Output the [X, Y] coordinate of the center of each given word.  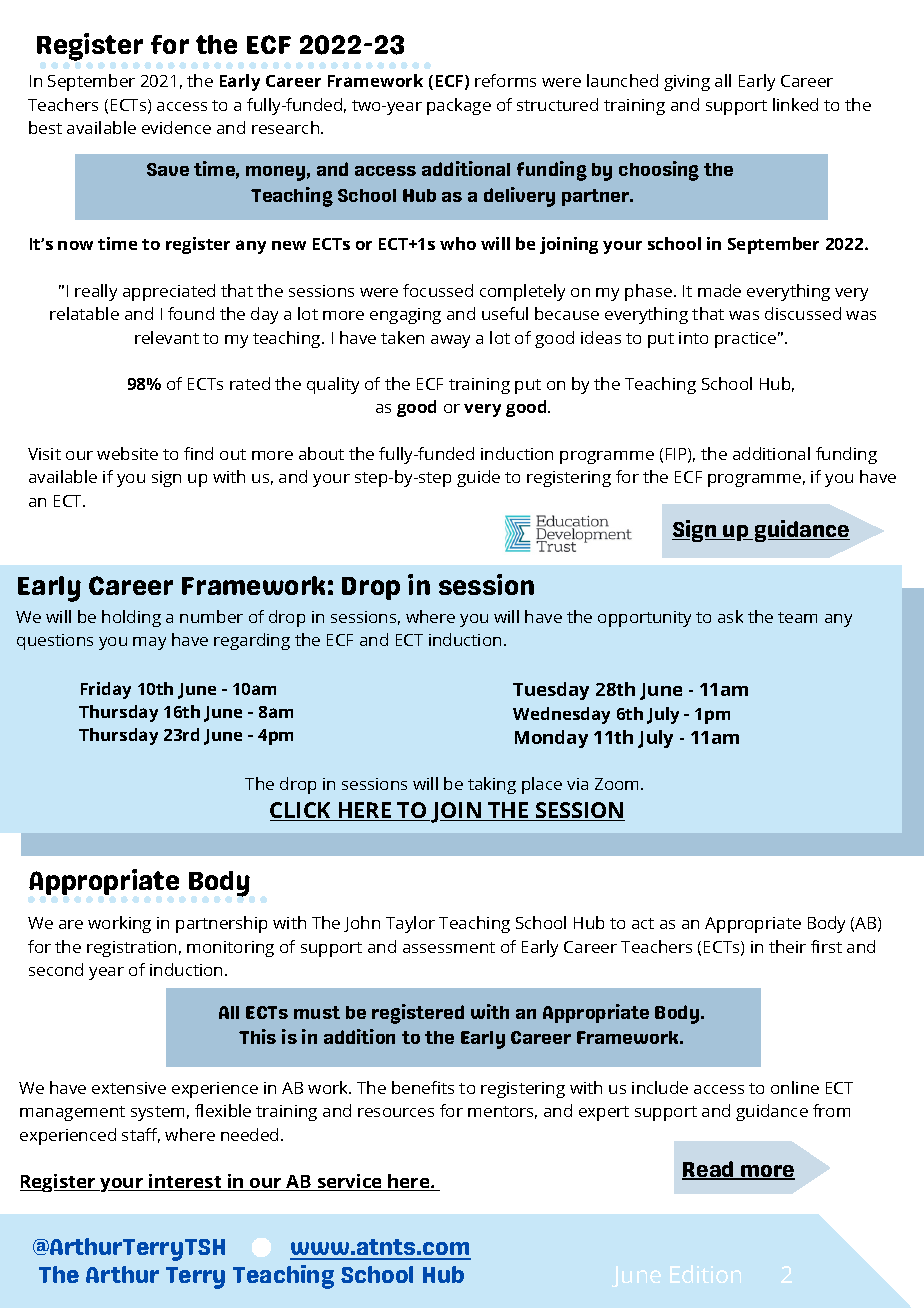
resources [396, 1112]
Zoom [618, 784]
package [459, 106]
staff [141, 1135]
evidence [176, 127]
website [127, 453]
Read [709, 1170]
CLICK [302, 811]
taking [492, 785]
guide [478, 478]
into [693, 338]
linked [795, 104]
